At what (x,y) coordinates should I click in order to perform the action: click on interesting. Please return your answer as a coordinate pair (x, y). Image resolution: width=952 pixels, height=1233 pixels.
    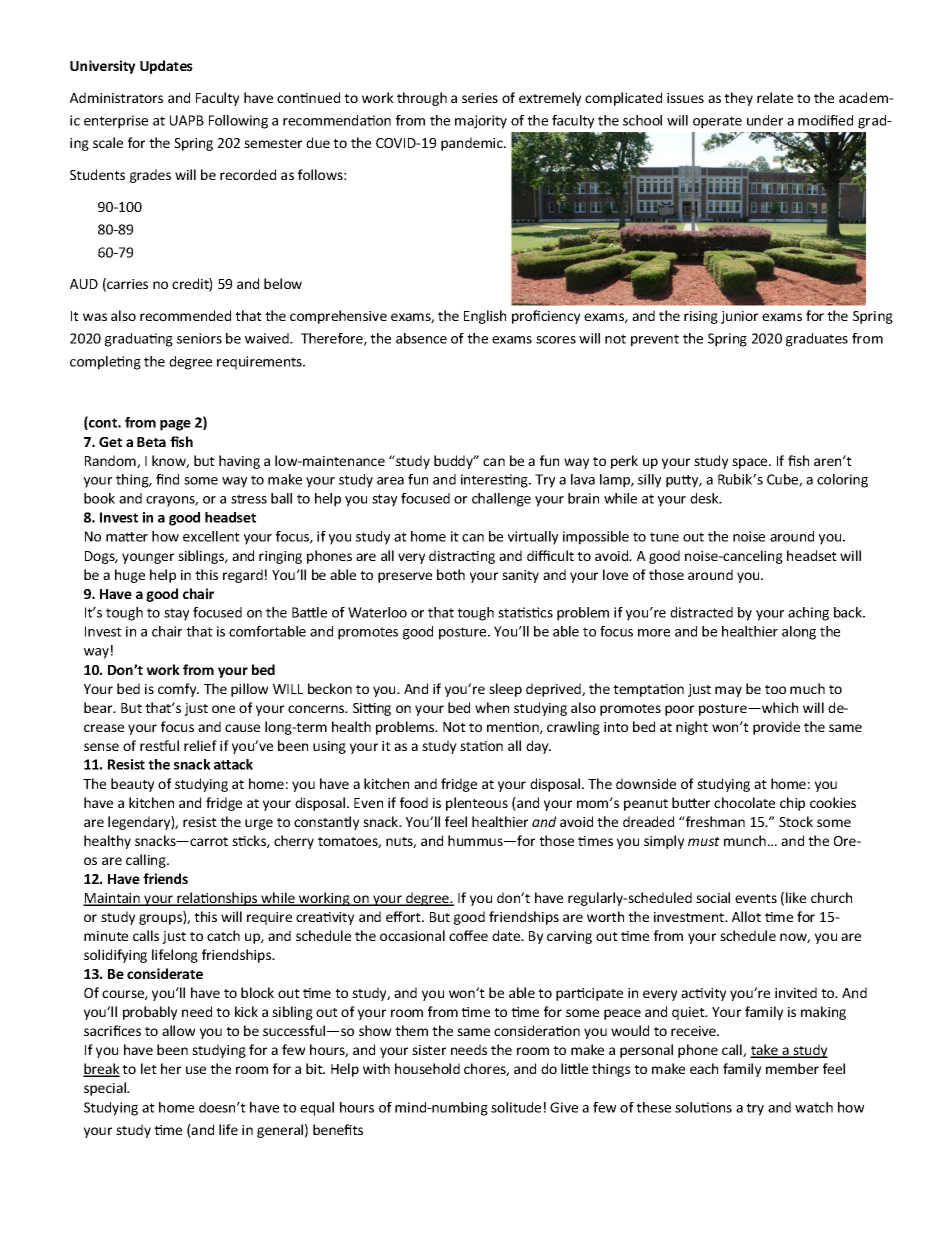
    Looking at the image, I should click on (495, 481).
